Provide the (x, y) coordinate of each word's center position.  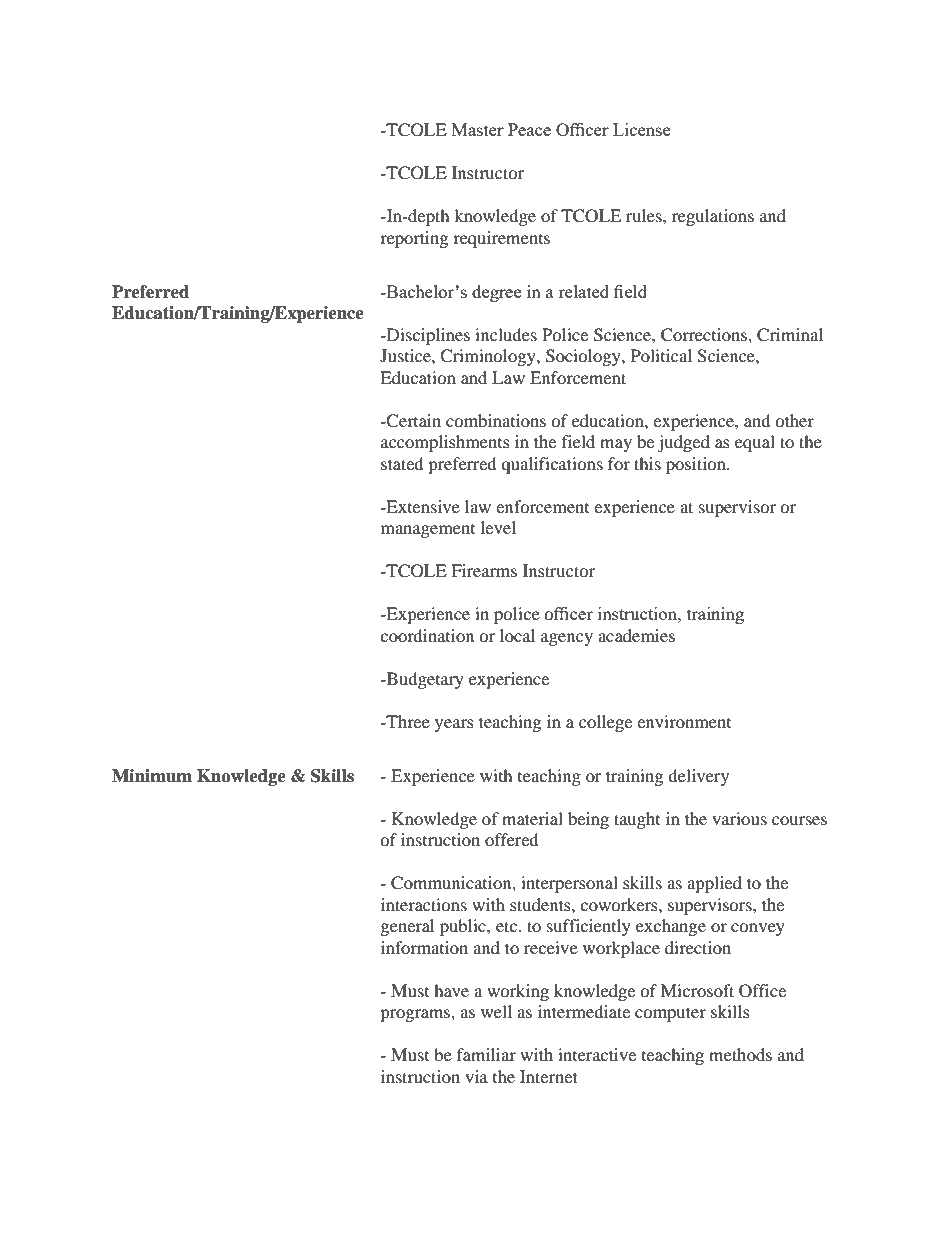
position (697, 465)
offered (512, 839)
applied (714, 884)
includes (506, 334)
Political (661, 355)
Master (478, 129)
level (498, 527)
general (407, 927)
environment (684, 721)
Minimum (152, 776)
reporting (414, 239)
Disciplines (427, 336)
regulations (713, 217)
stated (402, 463)
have (451, 990)
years (454, 725)
